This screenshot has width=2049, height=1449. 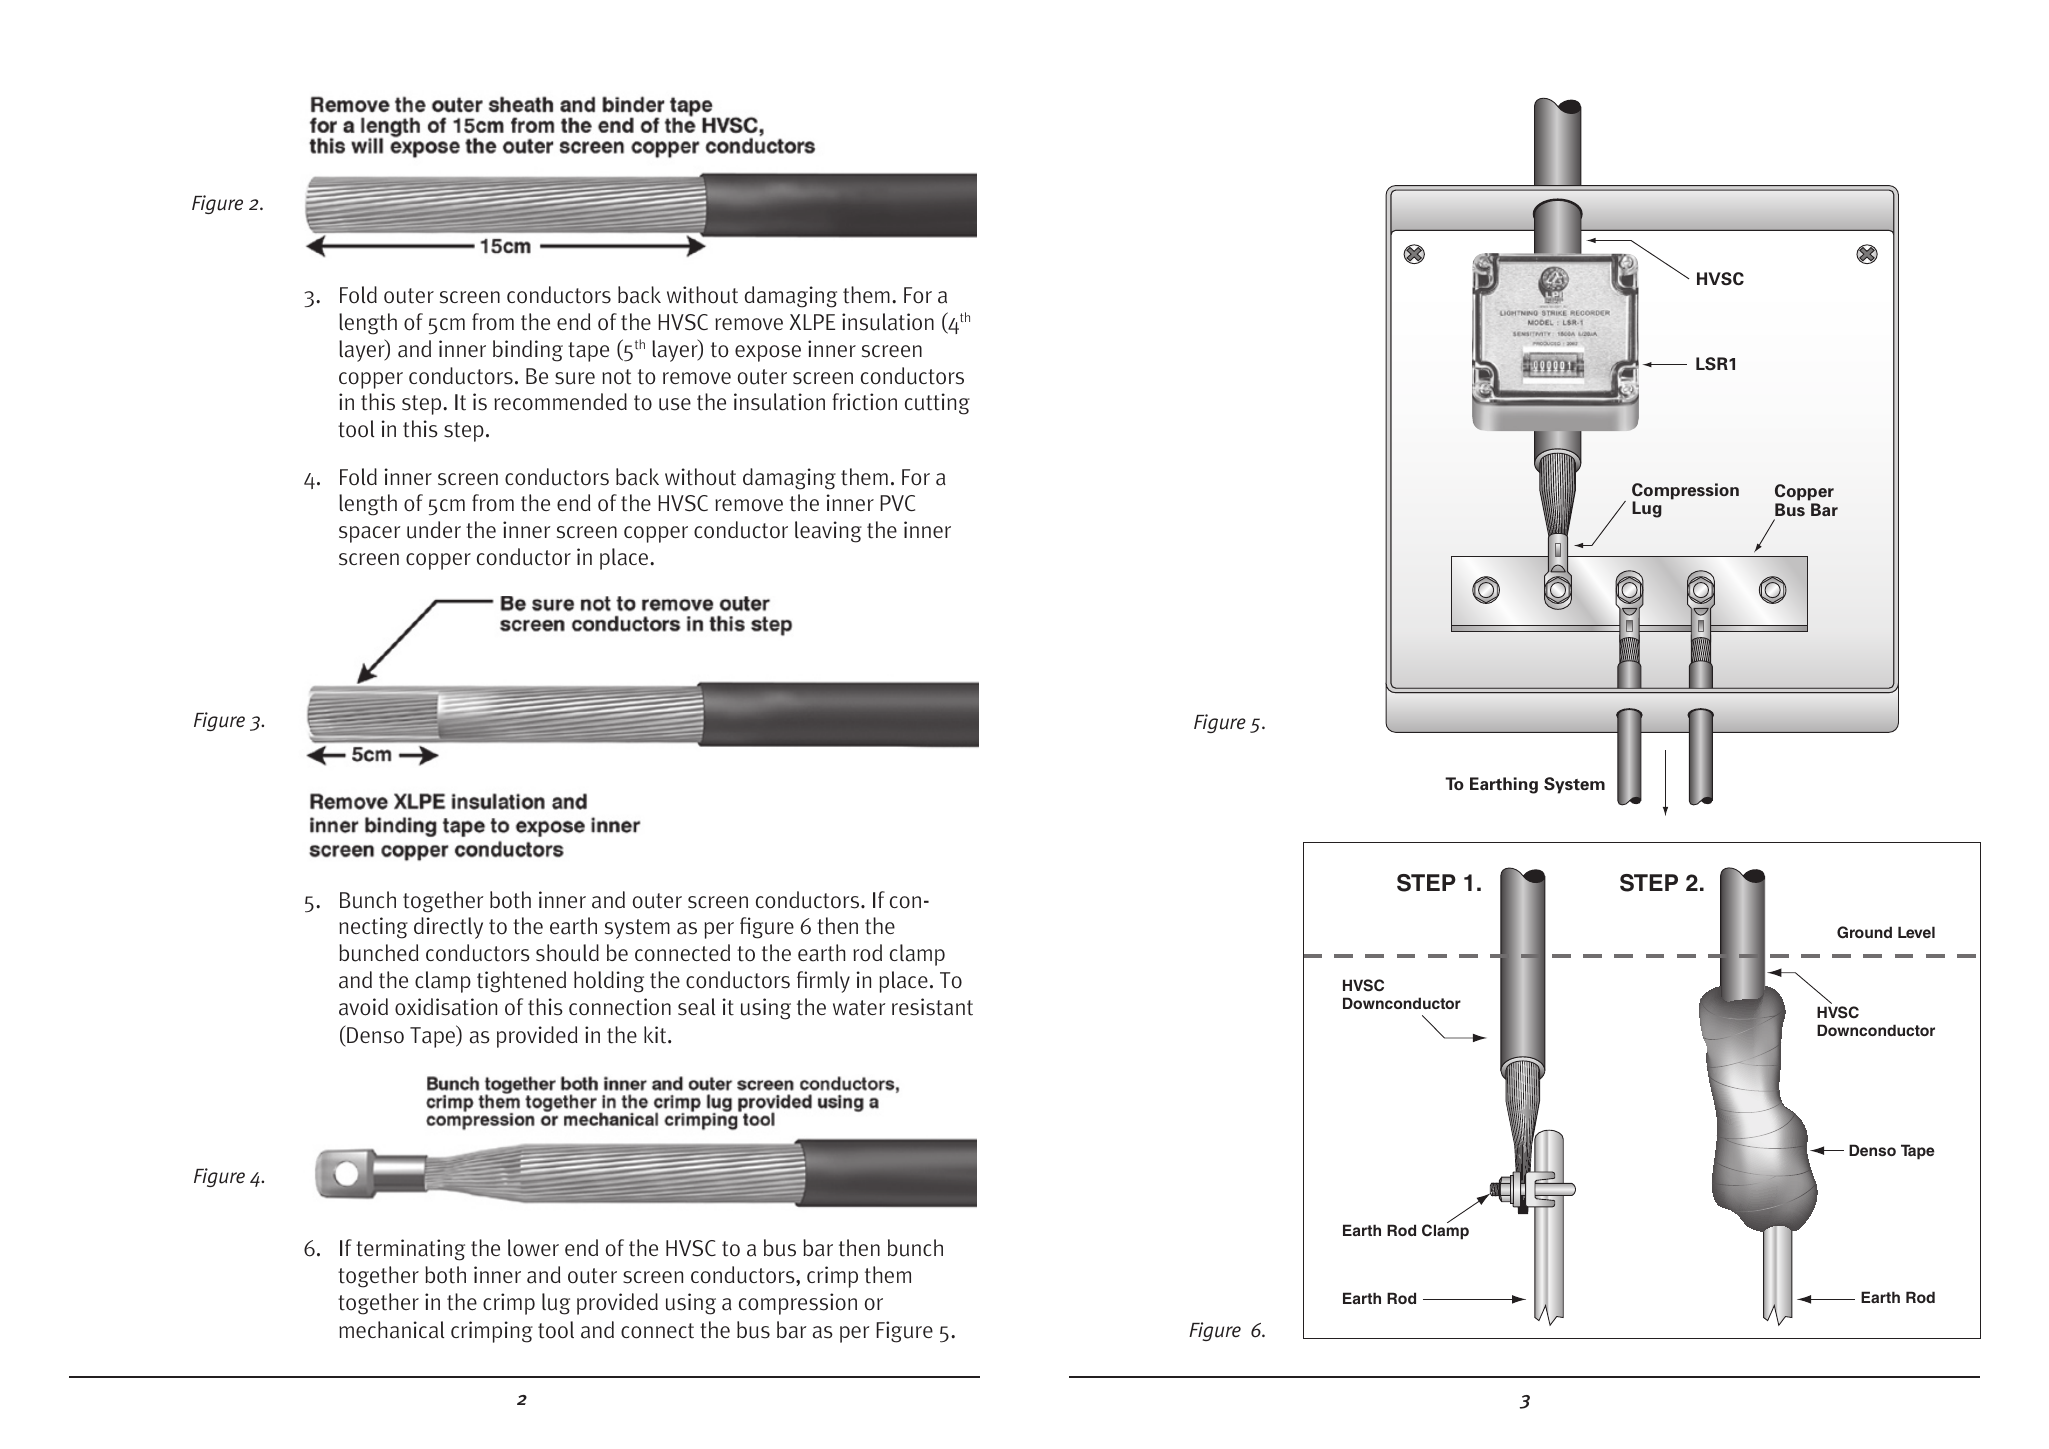 I want to click on Level, so click(x=1916, y=932).
